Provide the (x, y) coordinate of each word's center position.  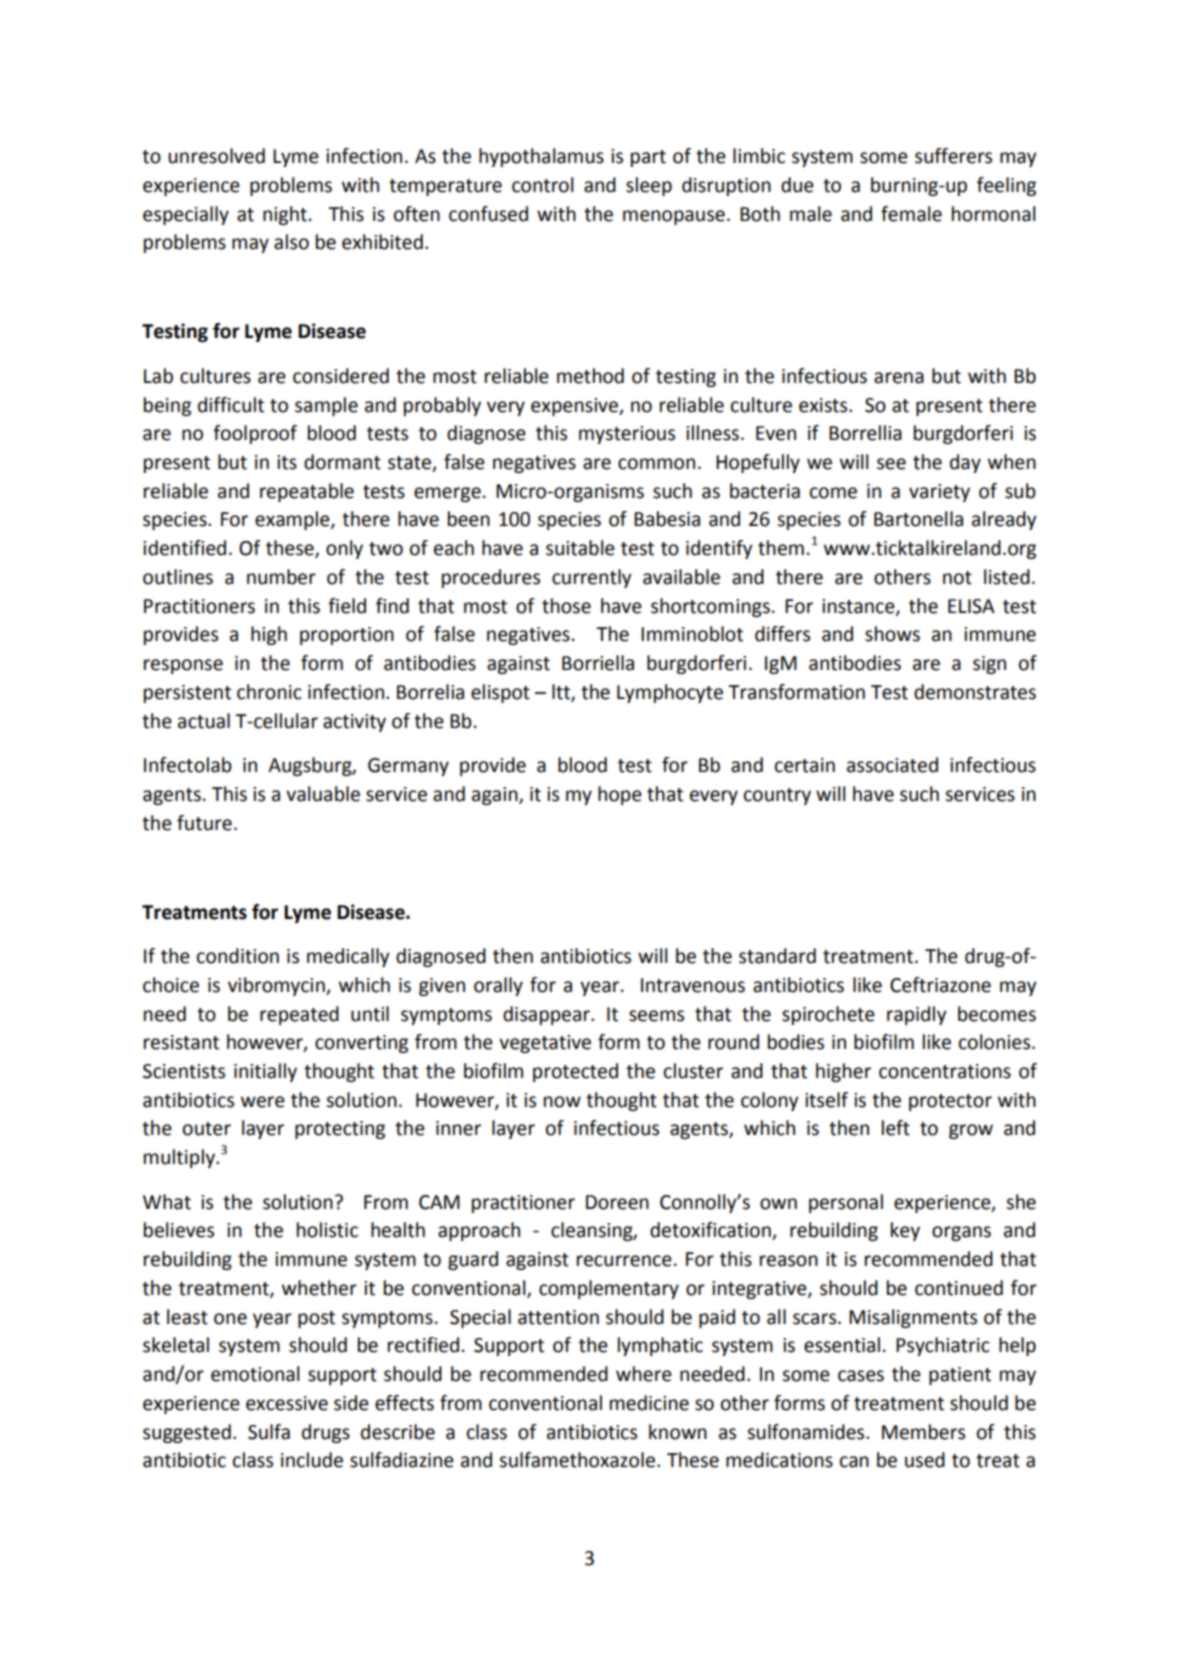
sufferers (953, 156)
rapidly (917, 1015)
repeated (299, 1015)
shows (892, 634)
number (281, 577)
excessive (287, 1403)
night (285, 215)
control (542, 185)
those (566, 606)
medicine (649, 1403)
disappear (547, 1015)
